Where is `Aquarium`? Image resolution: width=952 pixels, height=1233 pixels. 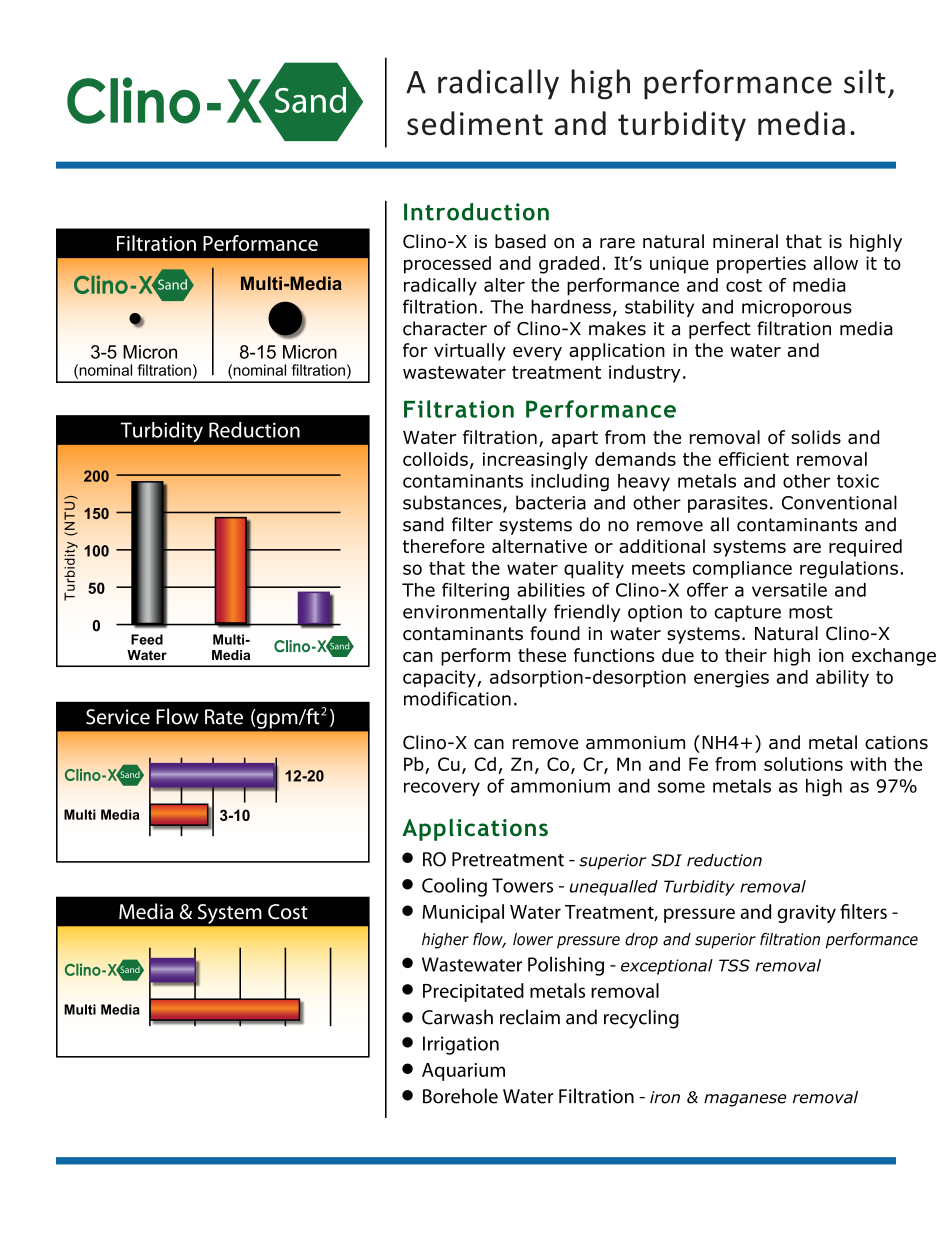 Aquarium is located at coordinates (463, 1072).
